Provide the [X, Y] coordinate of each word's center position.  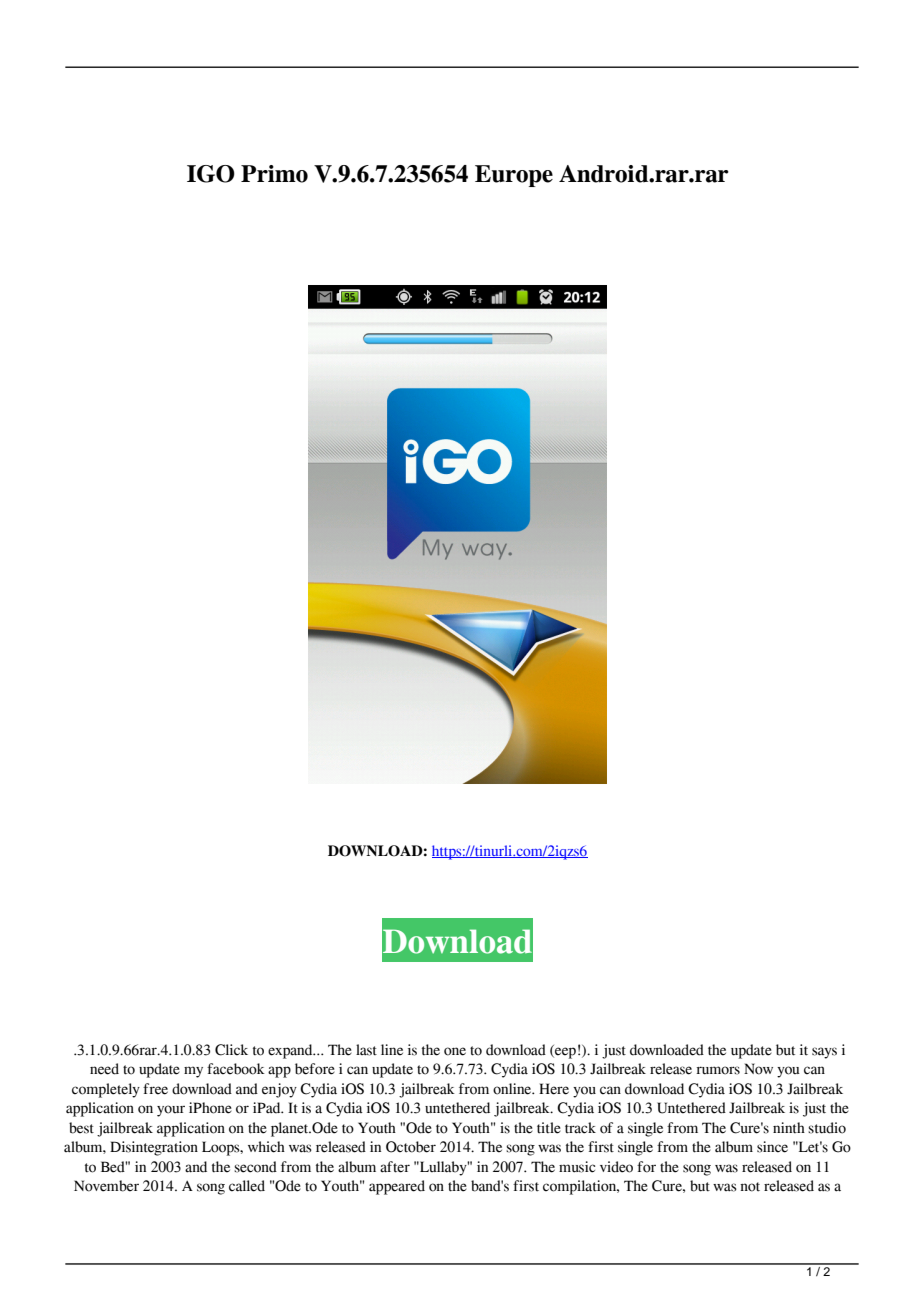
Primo [274, 174]
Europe [514, 176]
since [772, 1147]
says [824, 1053]
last [366, 1050]
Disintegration [154, 1148]
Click [231, 1050]
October [411, 1147]
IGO [211, 174]
